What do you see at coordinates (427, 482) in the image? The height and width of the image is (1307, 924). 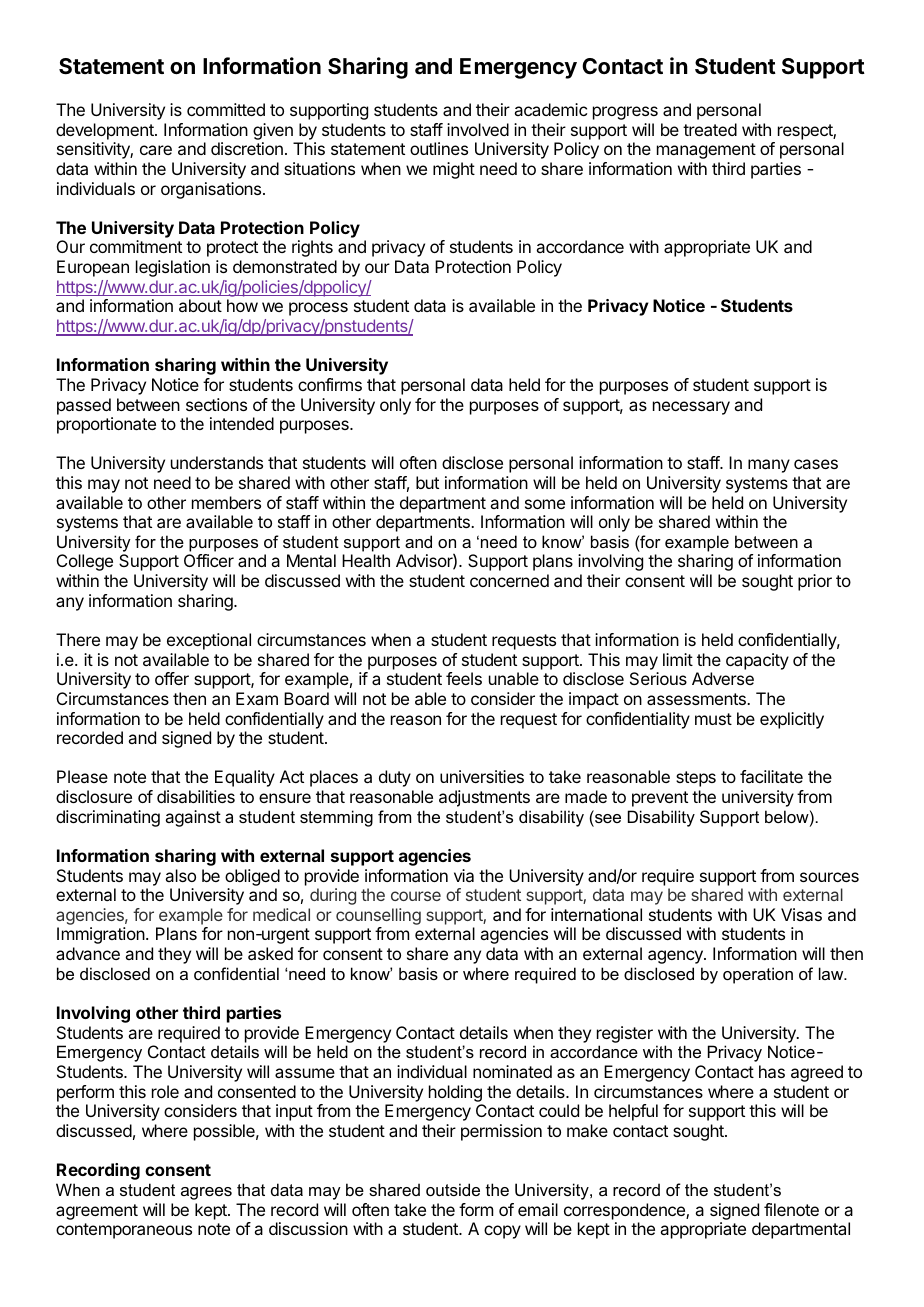 I see `but` at bounding box center [427, 482].
